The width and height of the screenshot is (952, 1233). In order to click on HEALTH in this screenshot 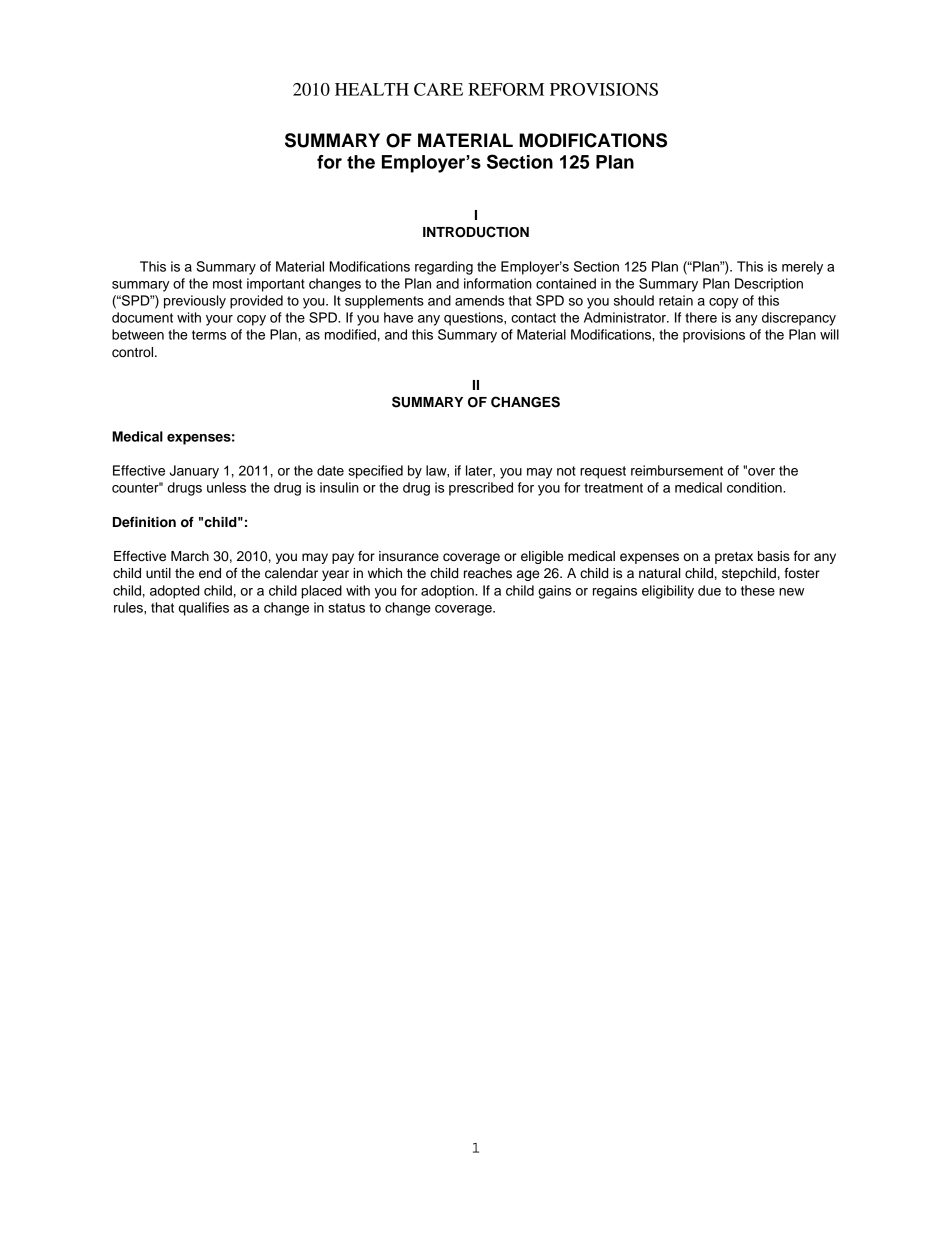, I will do `click(372, 89)`.
